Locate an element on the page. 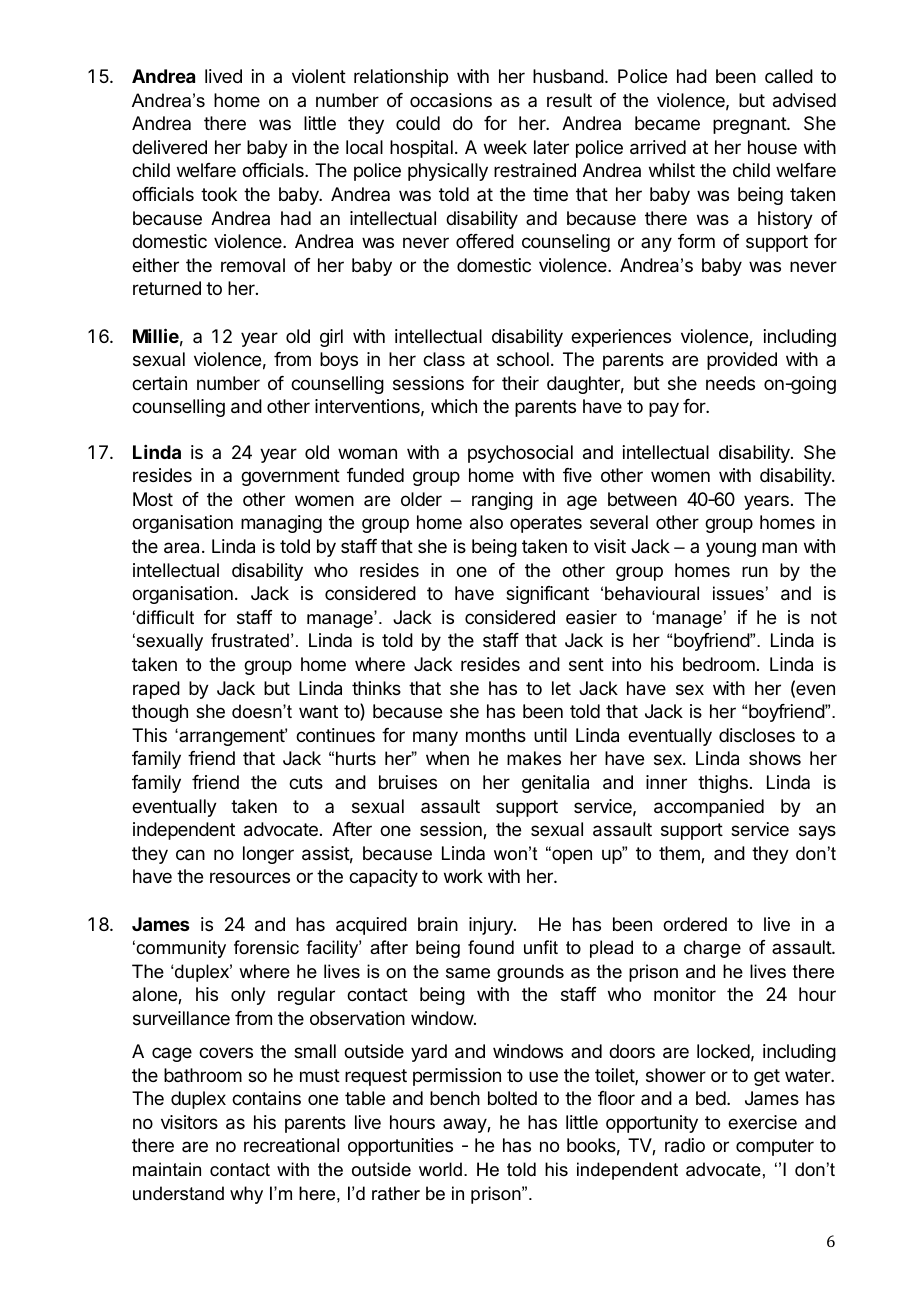 Image resolution: width=924 pixels, height=1309 pixels. computer is located at coordinates (775, 1147).
